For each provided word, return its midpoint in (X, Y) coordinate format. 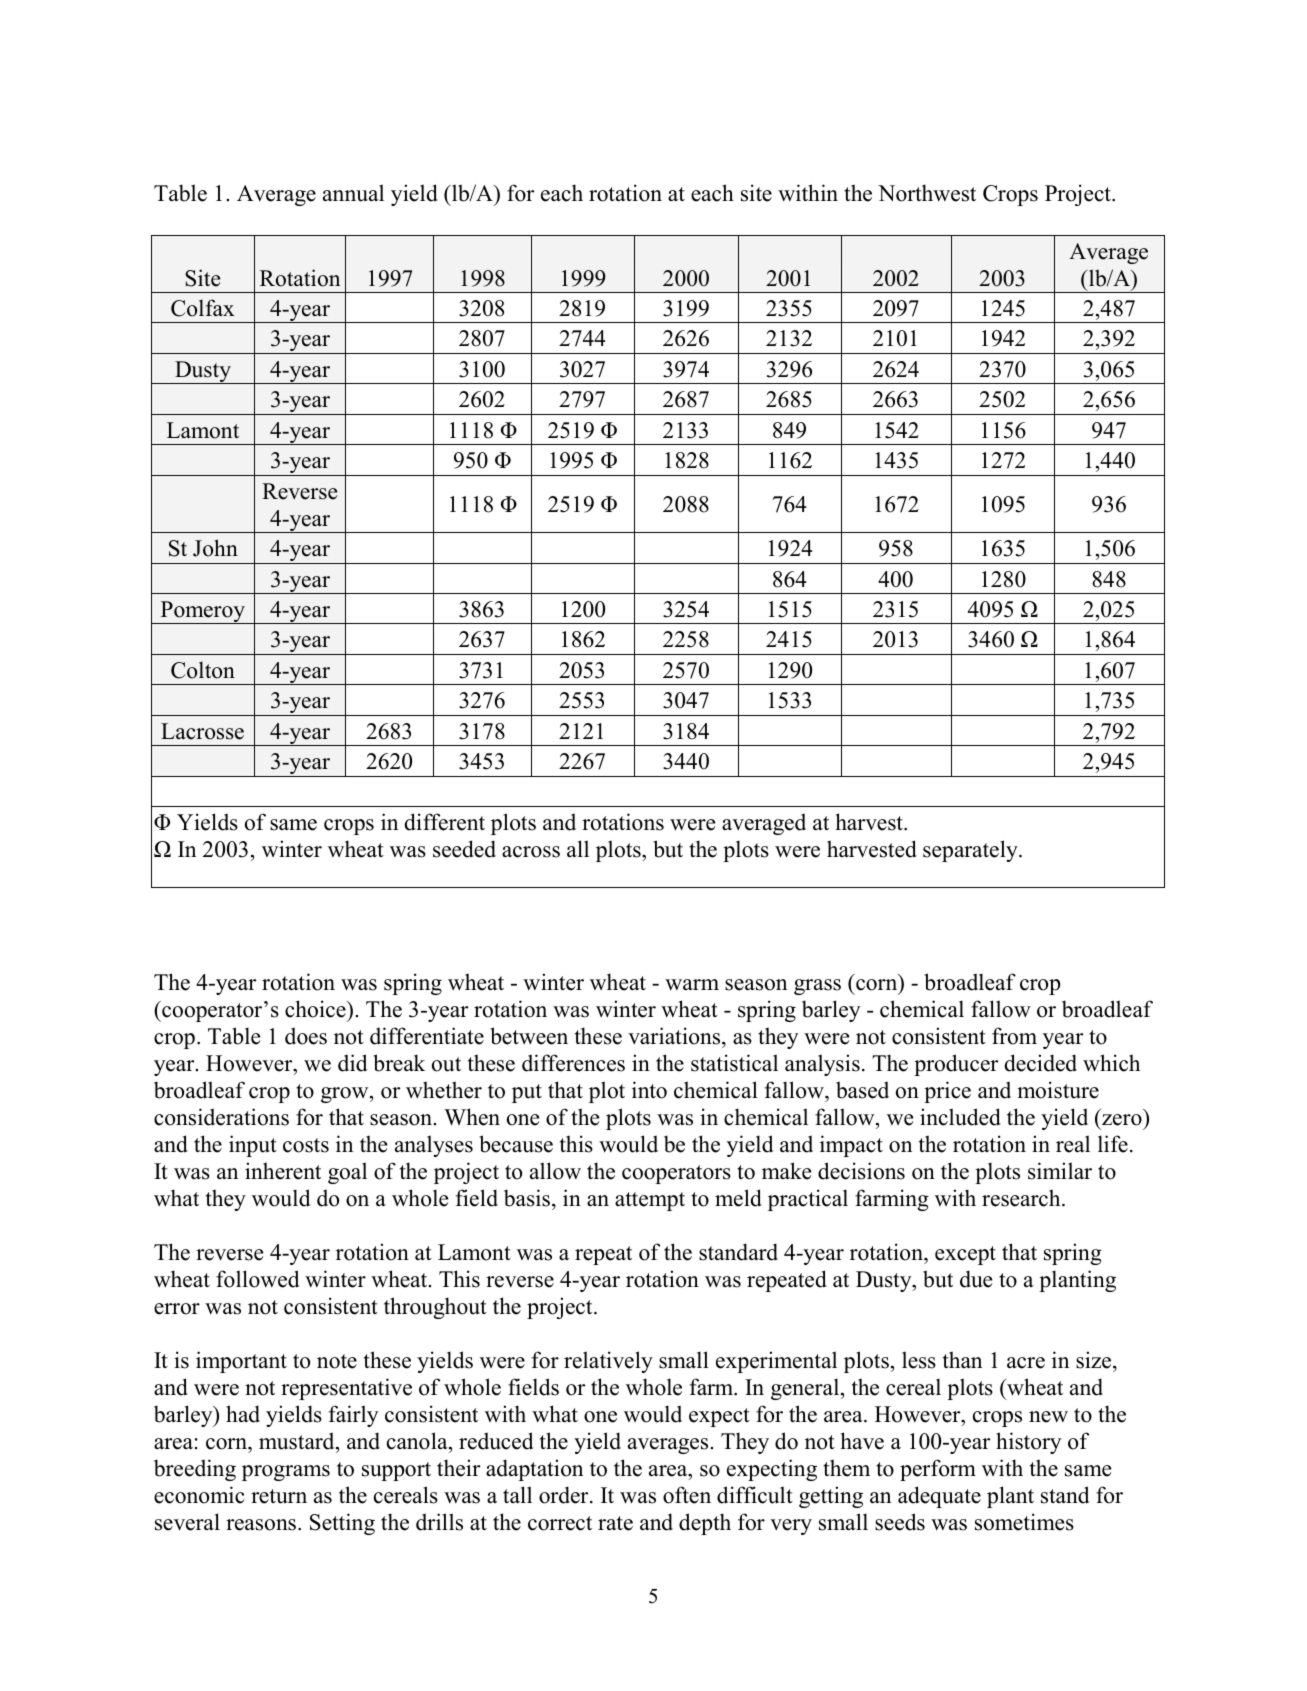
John (215, 548)
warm (692, 984)
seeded (464, 849)
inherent (283, 1171)
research (1022, 1198)
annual (353, 193)
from (1014, 1036)
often (687, 1495)
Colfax (203, 308)
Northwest (927, 193)
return (279, 1496)
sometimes (1024, 1522)
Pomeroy (203, 612)
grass (817, 987)
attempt (650, 1201)
